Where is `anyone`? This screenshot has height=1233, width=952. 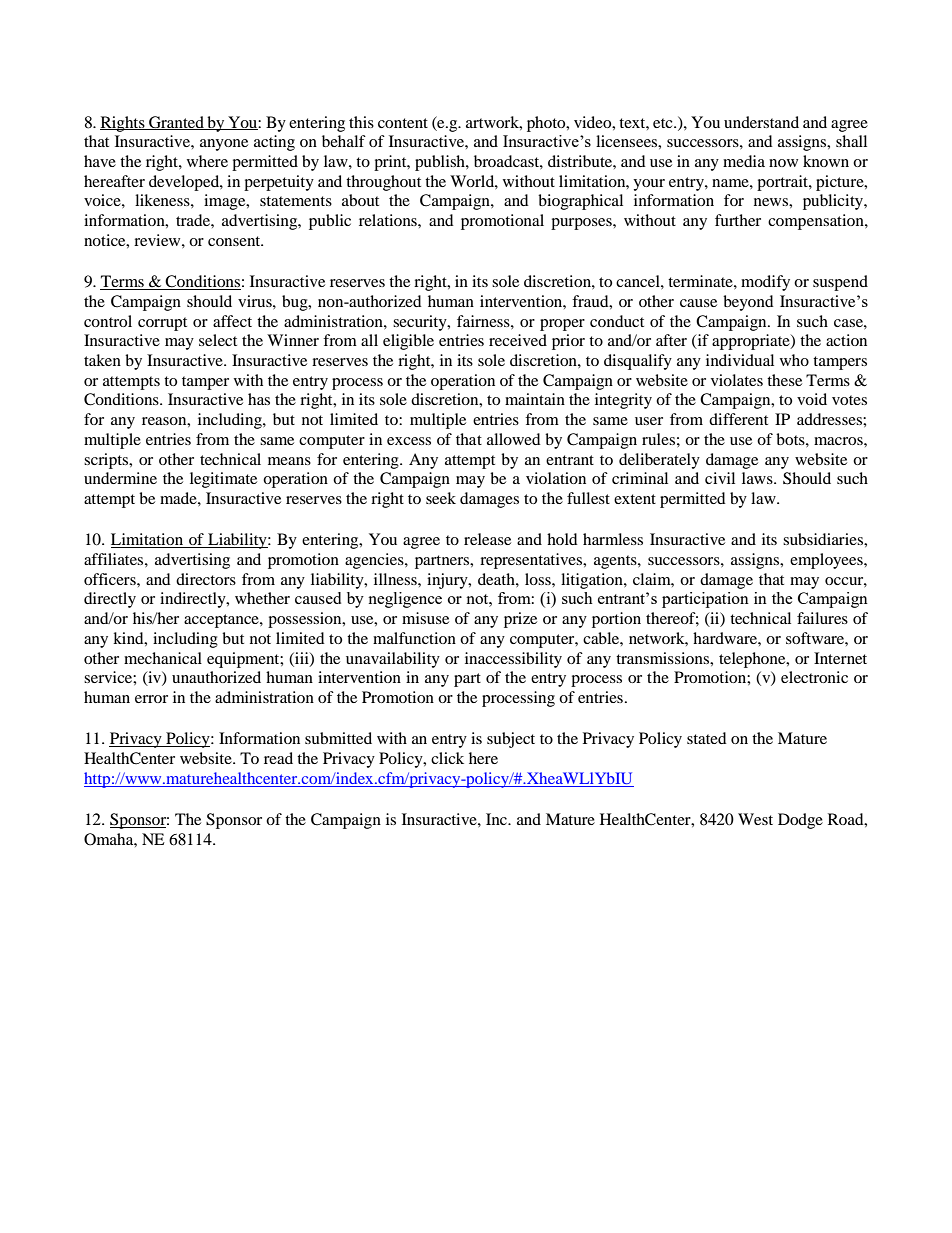
anyone is located at coordinates (224, 145).
